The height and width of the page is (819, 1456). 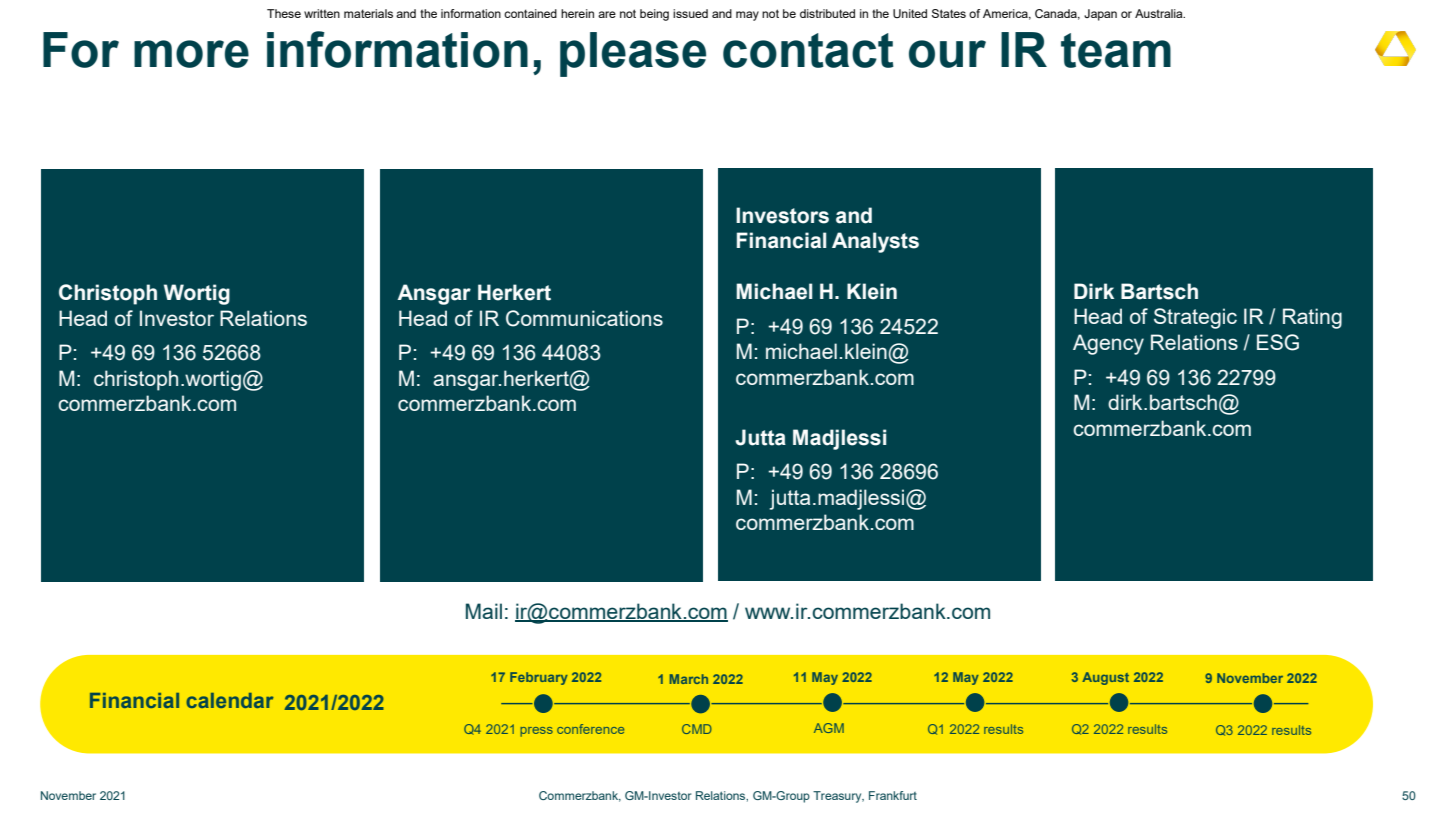 I want to click on Treasury, so click(x=838, y=797).
